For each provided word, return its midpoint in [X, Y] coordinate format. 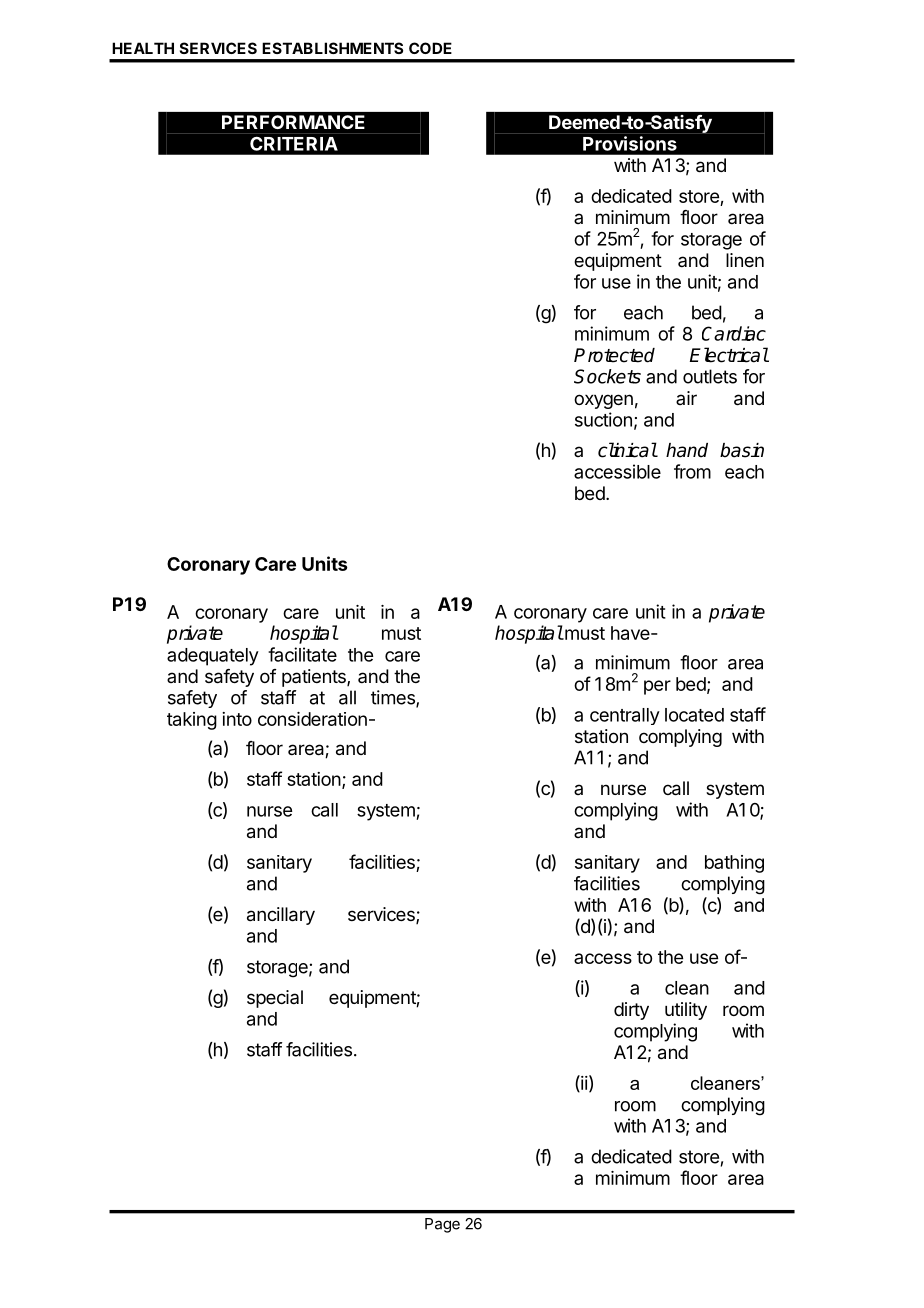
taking [192, 721]
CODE [430, 48]
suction [603, 419]
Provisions [630, 143]
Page [442, 1225]
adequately [213, 657]
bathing [734, 864]
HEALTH [143, 48]
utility [686, 1011]
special [275, 999]
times [394, 698]
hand [687, 450]
